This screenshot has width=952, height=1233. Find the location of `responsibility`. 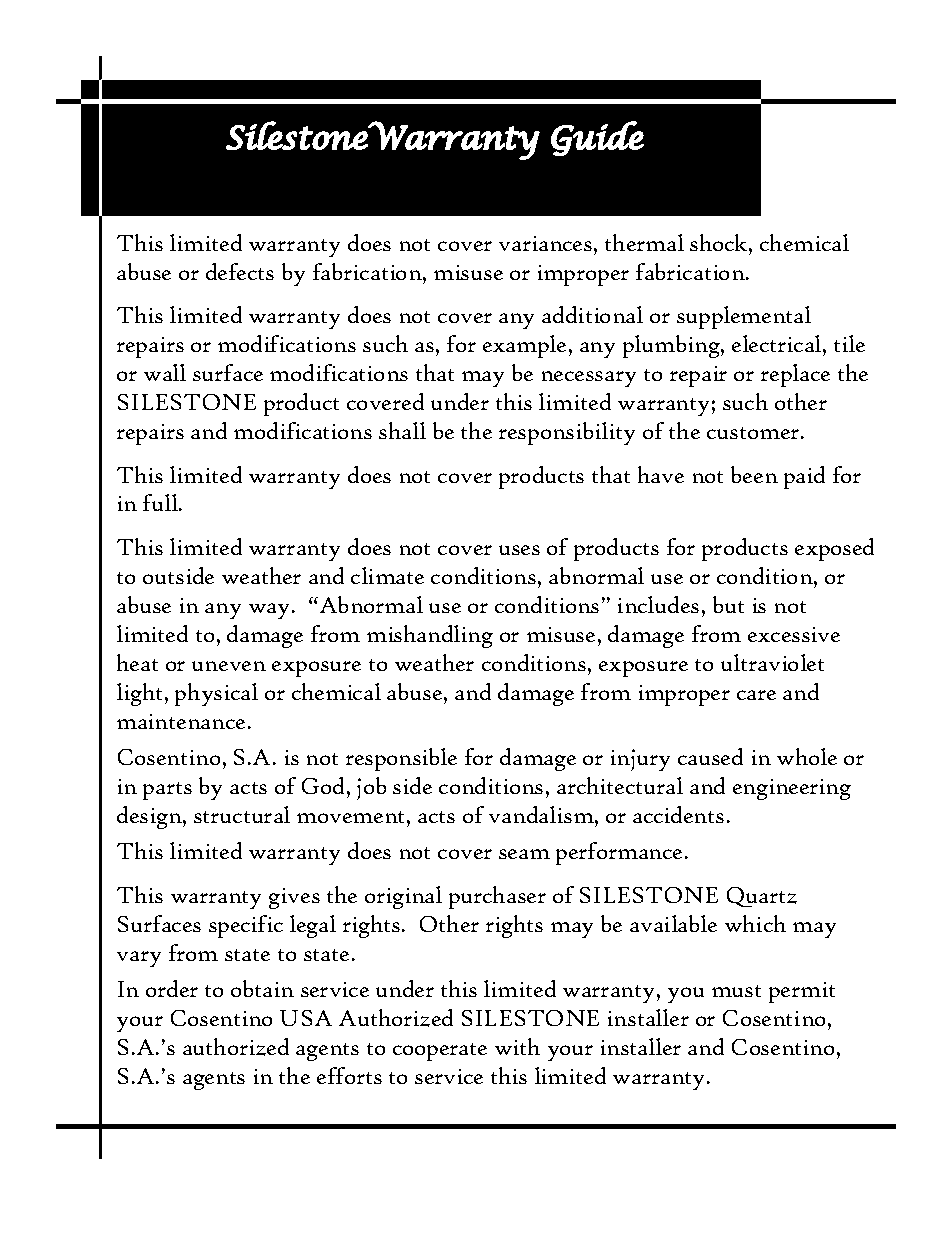

responsibility is located at coordinates (567, 433).
